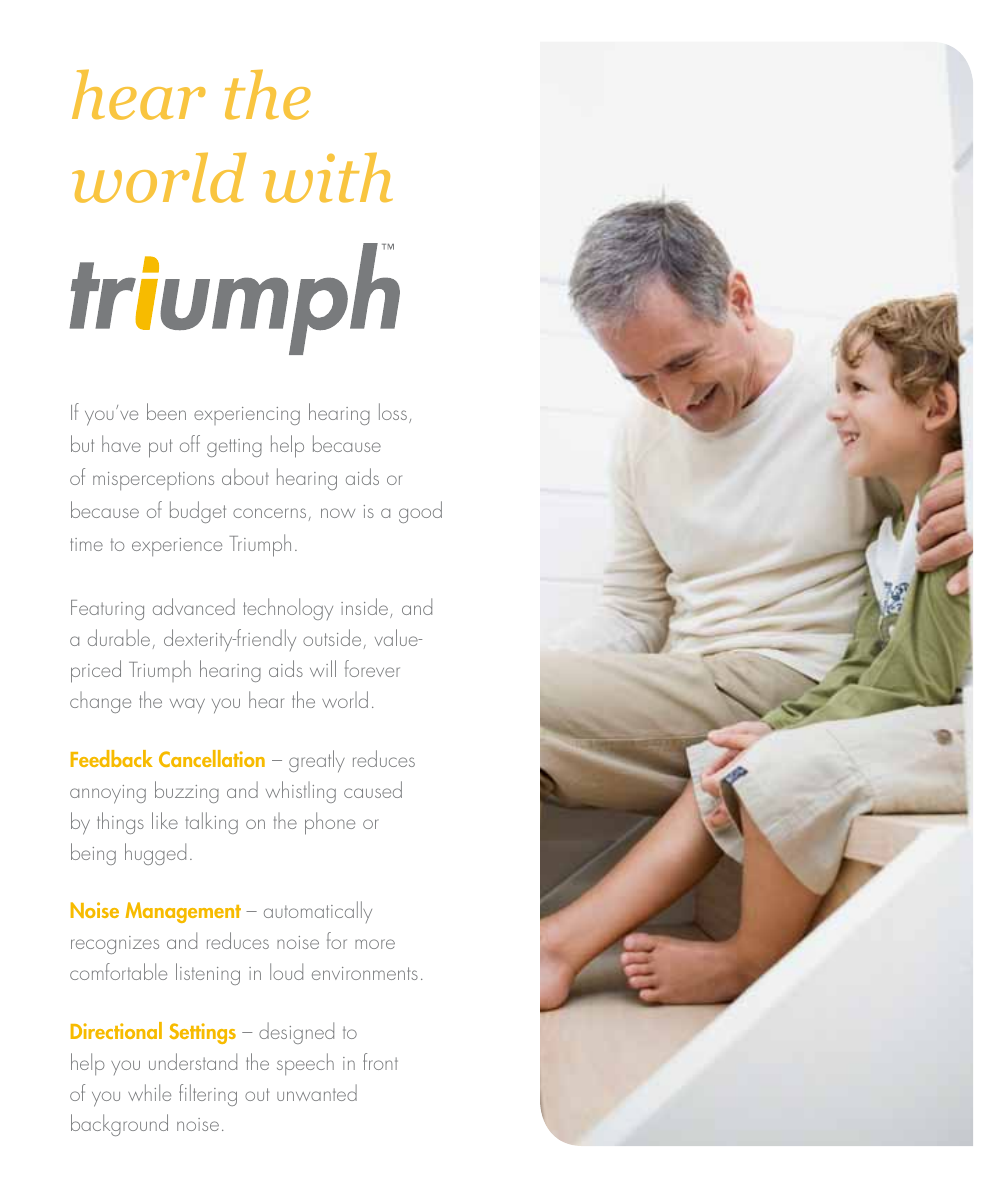 Image resolution: width=1008 pixels, height=1182 pixels. I want to click on forever, so click(372, 668).
